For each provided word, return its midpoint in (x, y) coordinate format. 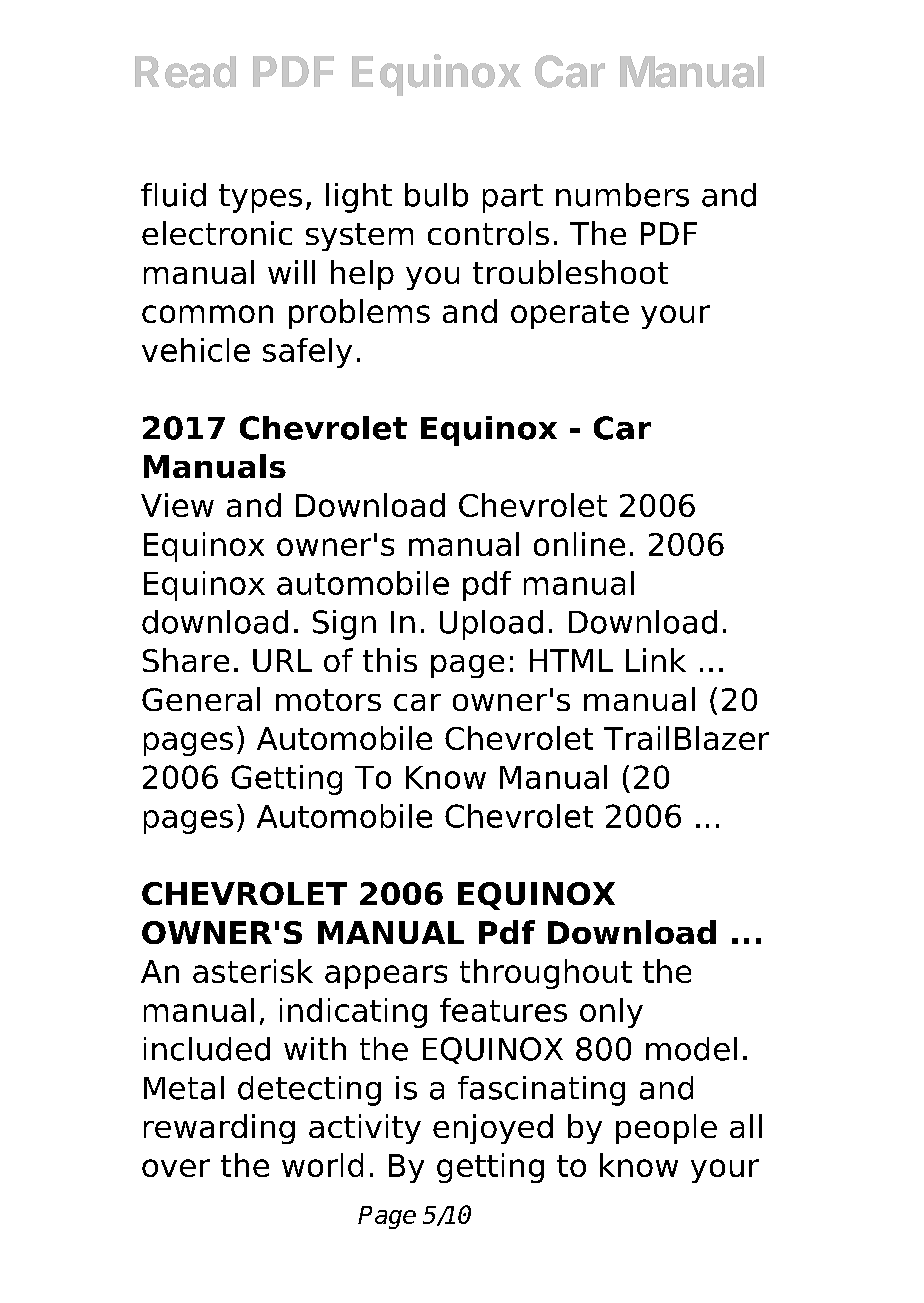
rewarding (219, 1129)
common (207, 314)
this (390, 660)
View (177, 505)
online (579, 544)
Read (185, 72)
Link (656, 660)
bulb (436, 195)
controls (488, 233)
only (611, 1013)
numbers (622, 195)
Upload (491, 625)
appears (386, 977)
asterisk (253, 971)
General (201, 699)
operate (570, 315)
